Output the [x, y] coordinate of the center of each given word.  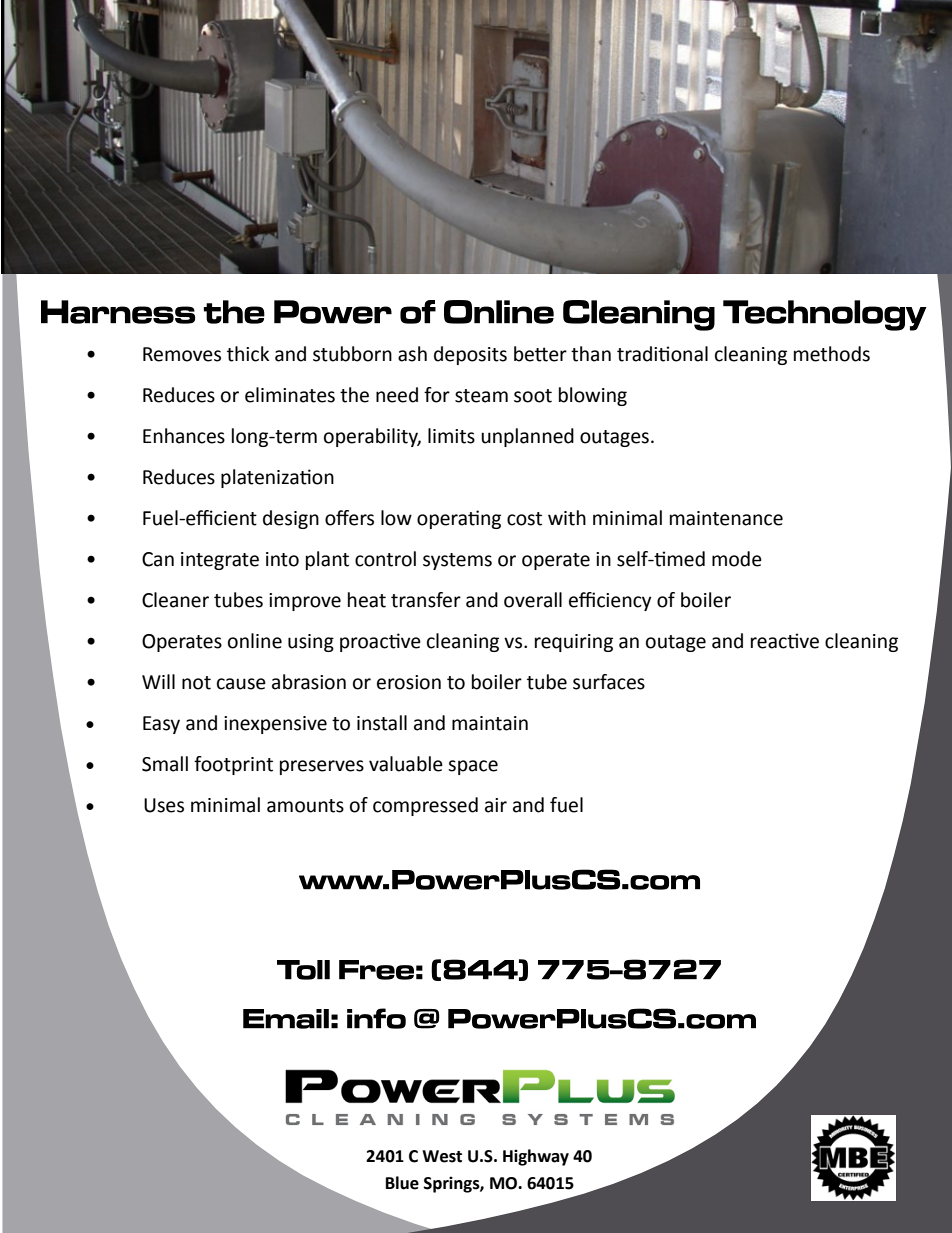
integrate [220, 561]
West [442, 1156]
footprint [233, 765]
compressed [425, 806]
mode [737, 559]
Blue [402, 1183]
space [473, 767]
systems [457, 561]
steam [481, 396]
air [496, 805]
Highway [536, 1157]
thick [248, 354]
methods [832, 354]
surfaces [609, 682]
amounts [305, 806]
